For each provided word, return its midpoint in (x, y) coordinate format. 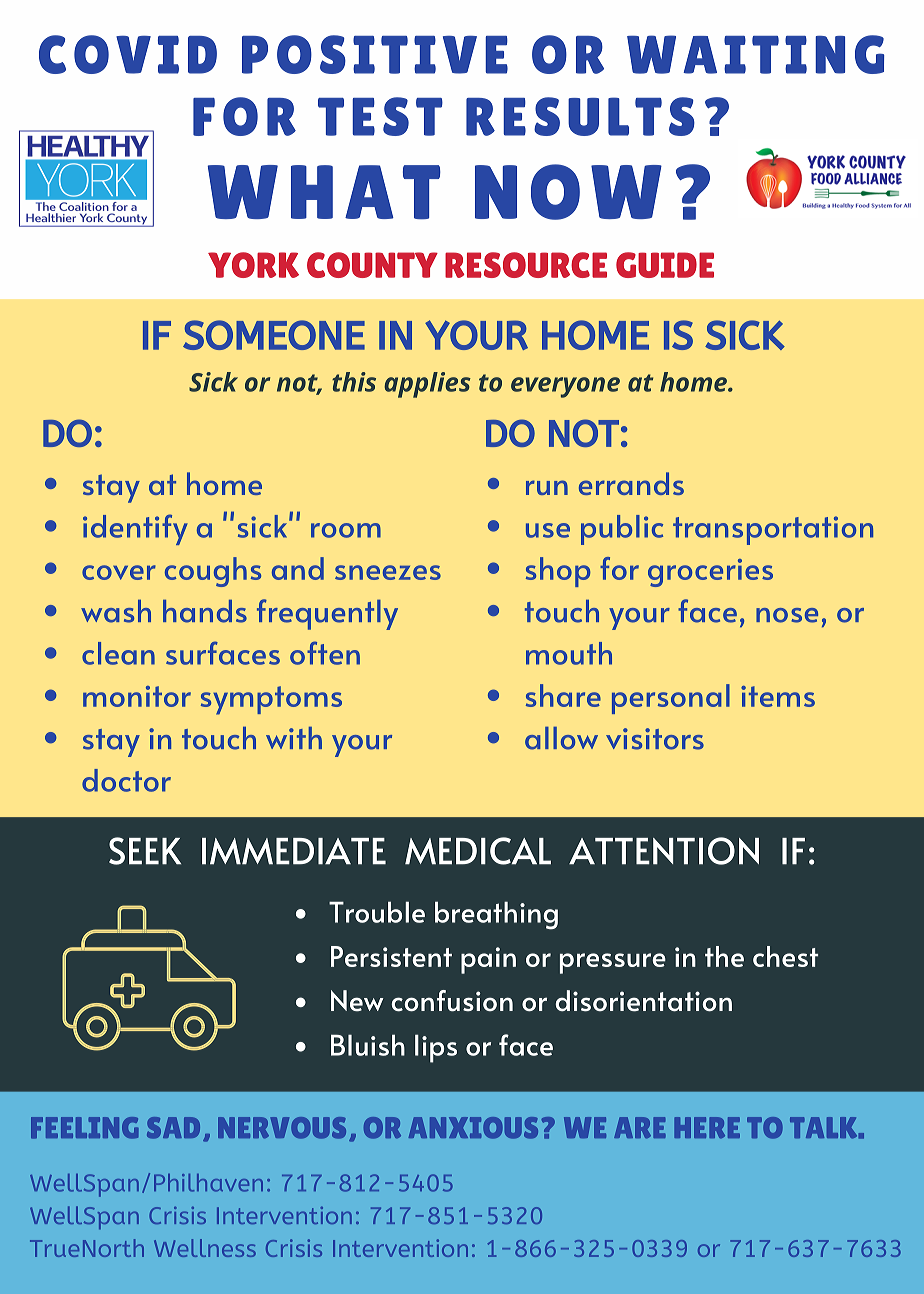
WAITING (755, 54)
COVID (128, 54)
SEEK (145, 851)
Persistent (391, 956)
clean (118, 653)
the (724, 956)
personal (671, 699)
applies (427, 385)
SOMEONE (274, 335)
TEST (380, 116)
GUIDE (665, 265)
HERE (707, 1127)
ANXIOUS (473, 1128)
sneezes (388, 572)
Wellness (205, 1248)
